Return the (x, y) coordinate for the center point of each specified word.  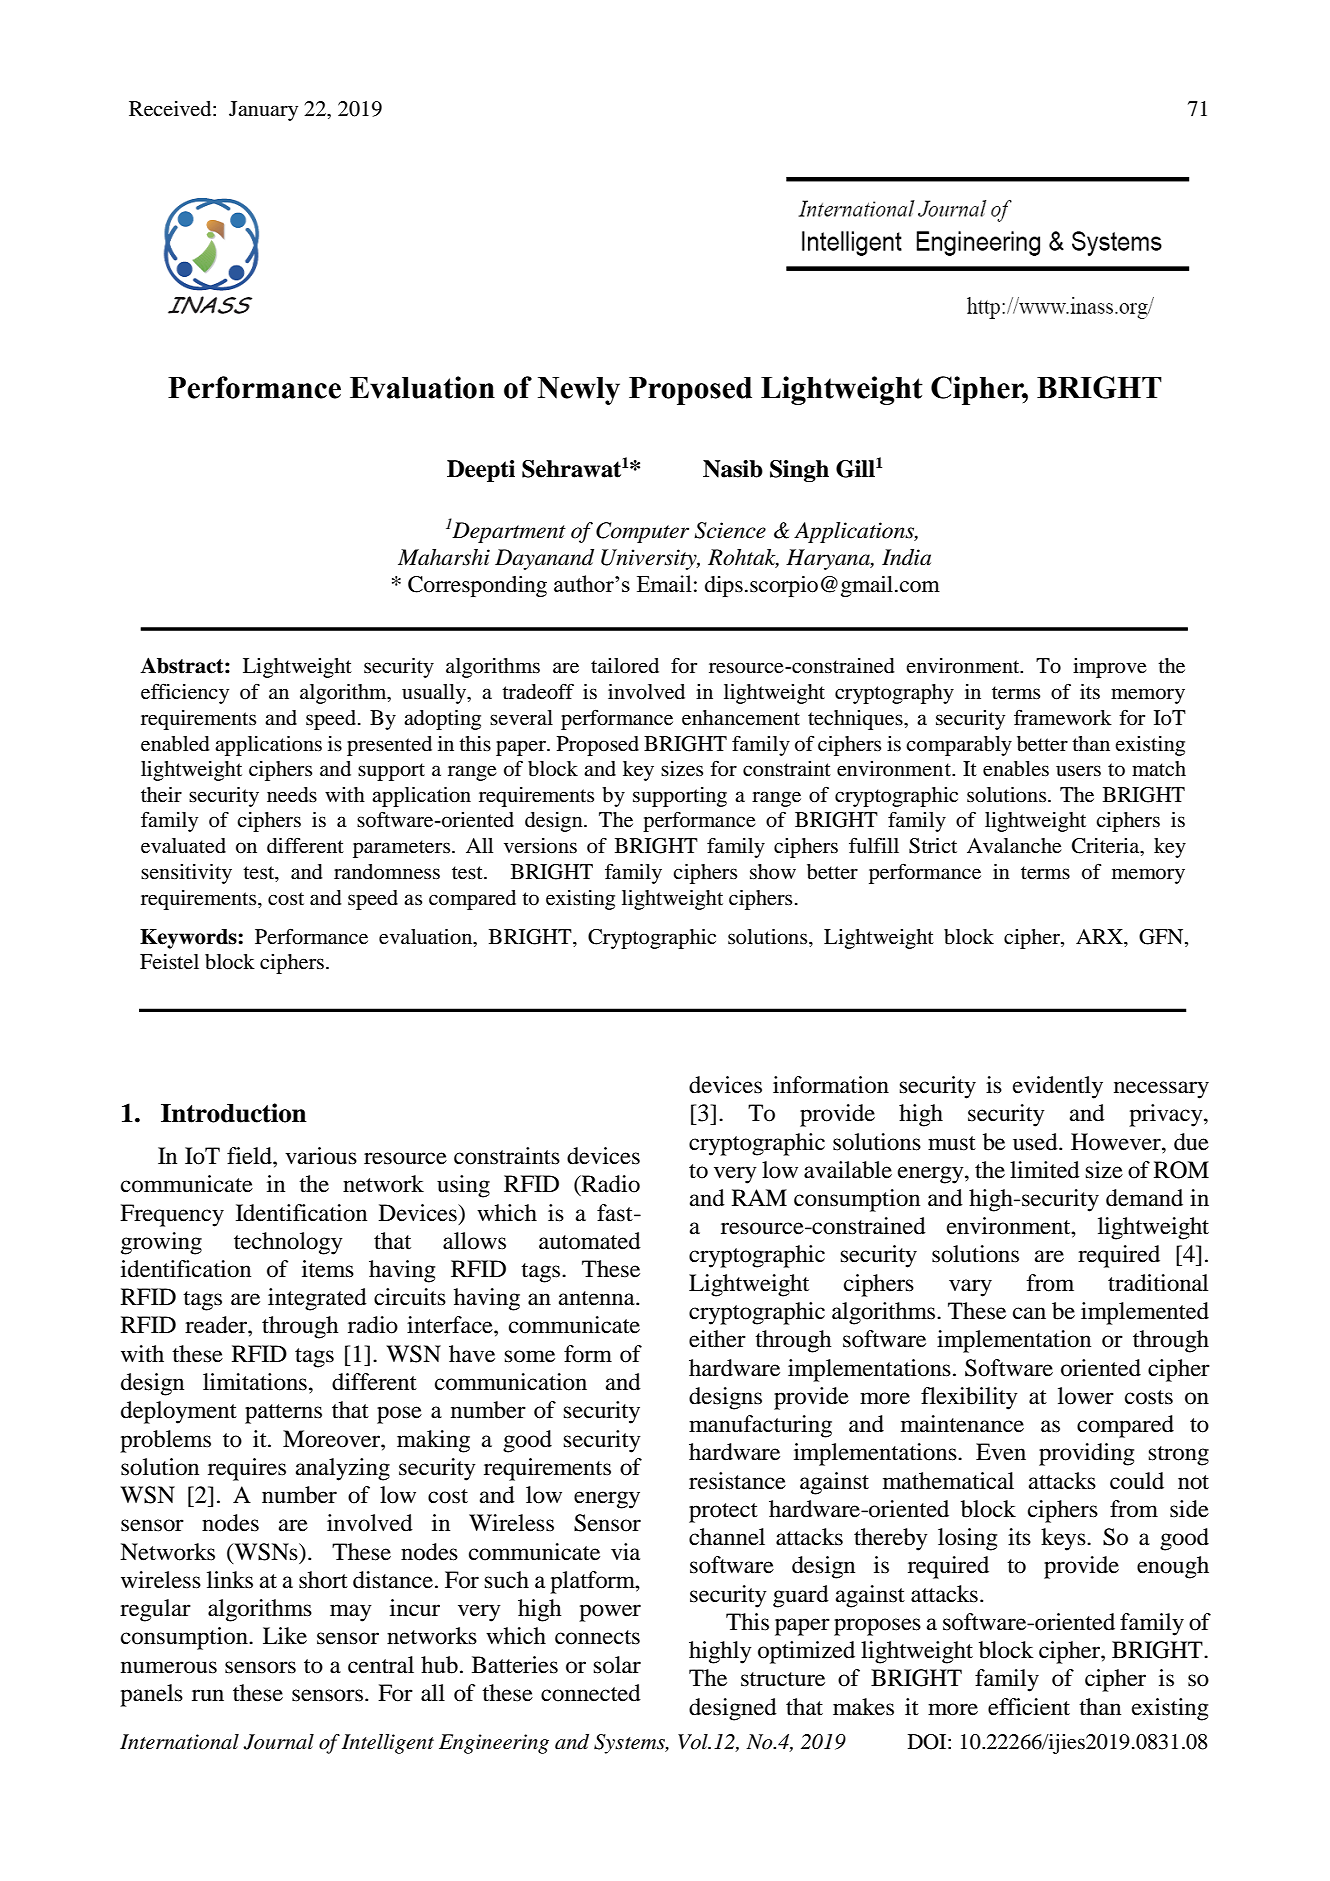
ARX (1100, 936)
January (263, 111)
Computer (642, 532)
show (773, 872)
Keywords (189, 939)
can (1029, 1313)
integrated (317, 1299)
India (906, 557)
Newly (579, 391)
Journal (278, 1742)
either (717, 1339)
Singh (799, 471)
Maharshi (444, 557)
